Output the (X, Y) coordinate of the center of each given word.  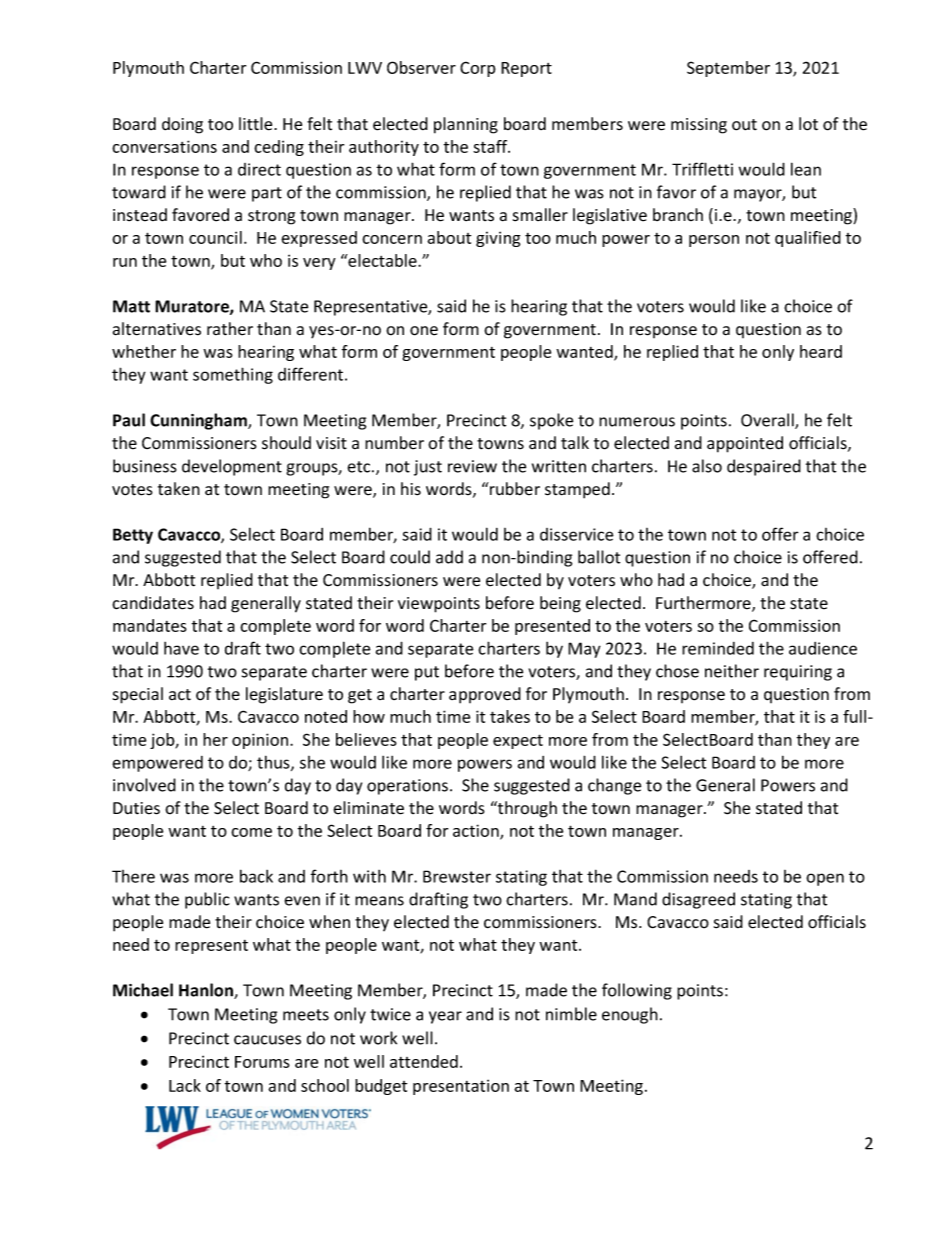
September (728, 69)
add (449, 557)
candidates (153, 603)
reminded (718, 648)
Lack (185, 1085)
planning (466, 125)
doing (182, 125)
